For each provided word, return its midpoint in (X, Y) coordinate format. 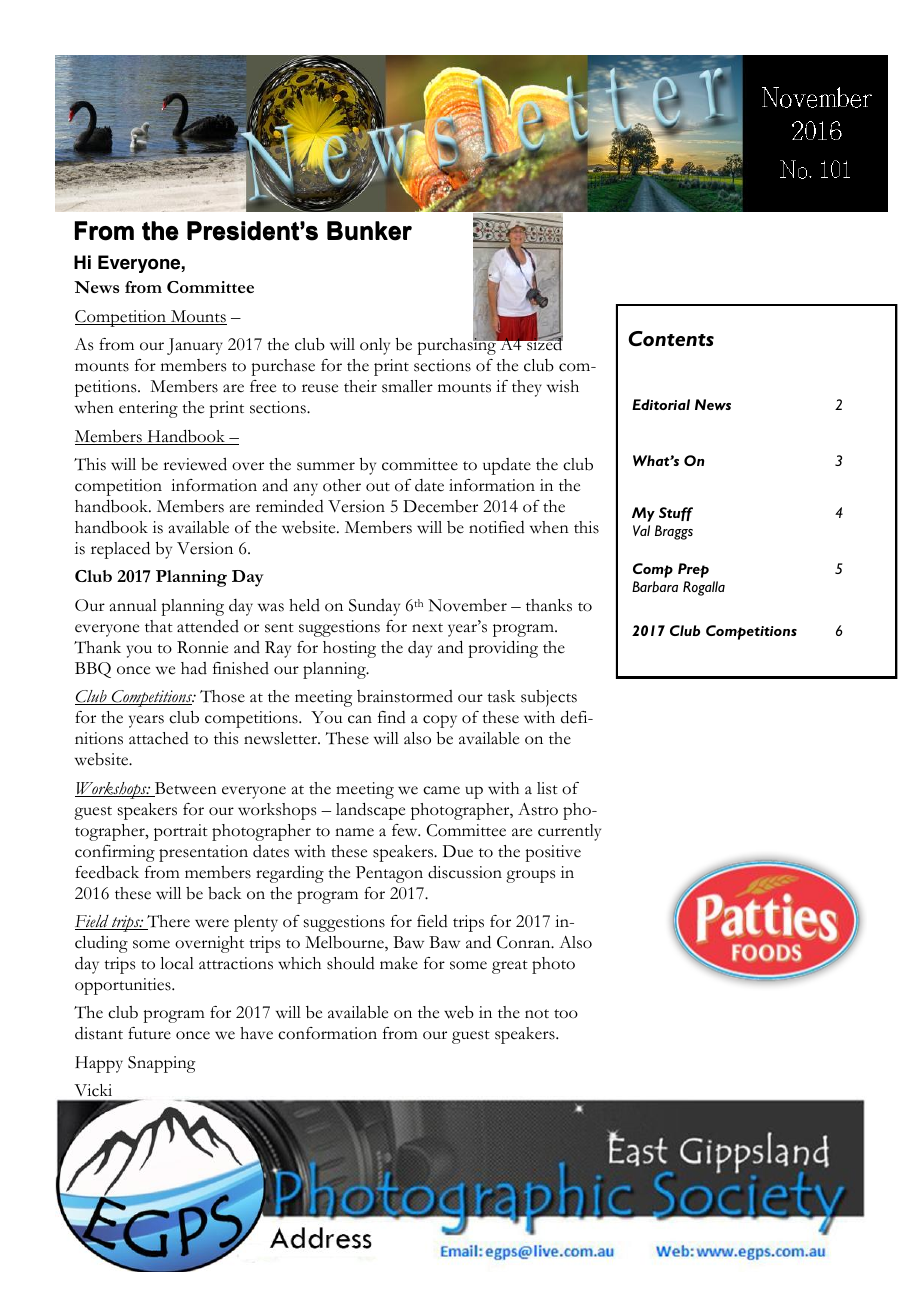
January (195, 346)
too (566, 1014)
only (375, 346)
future (149, 1033)
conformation (327, 1033)
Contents (671, 338)
